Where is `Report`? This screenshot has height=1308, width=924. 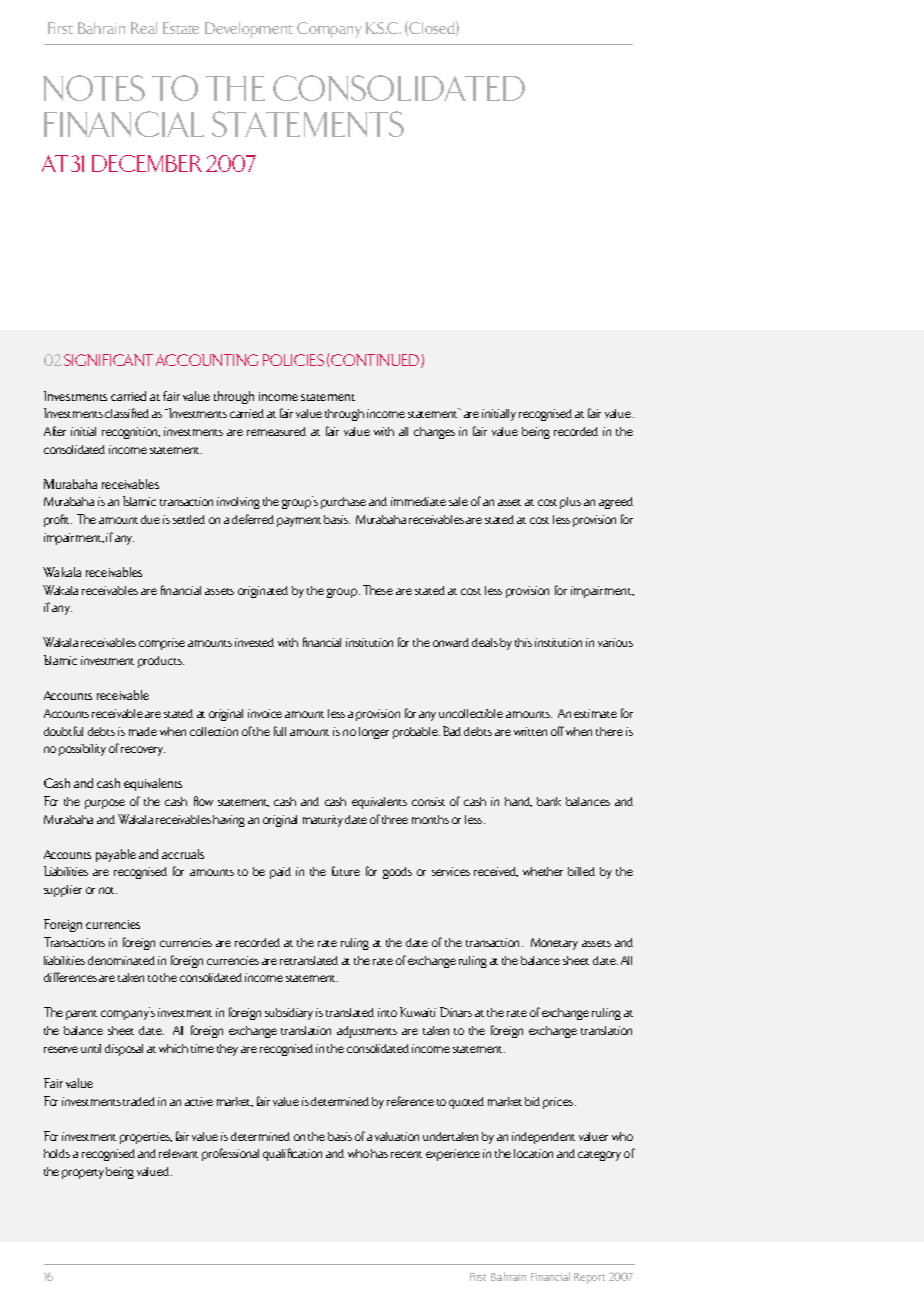
Report is located at coordinates (589, 1278).
